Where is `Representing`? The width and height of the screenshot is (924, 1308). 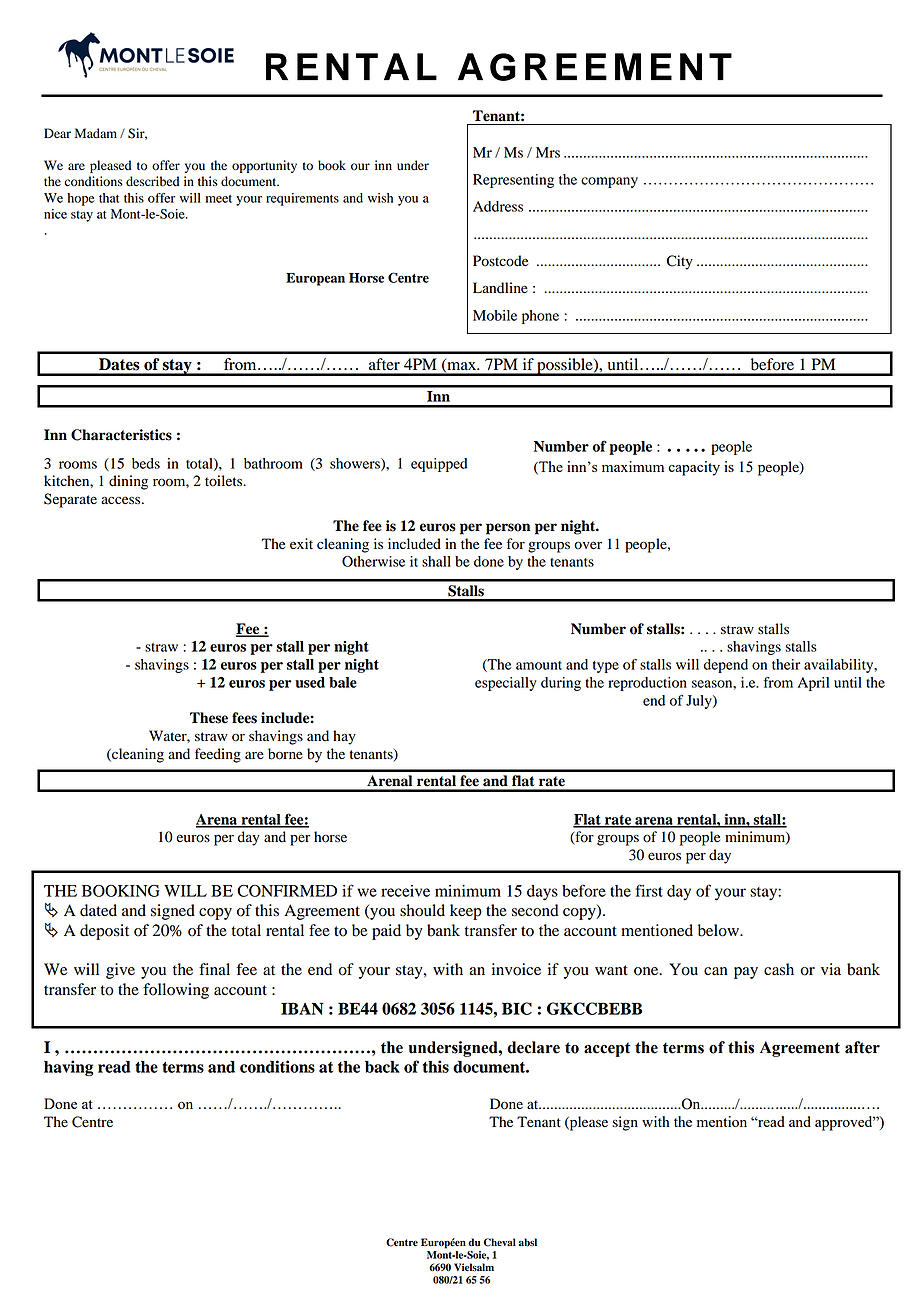 Representing is located at coordinates (513, 181).
